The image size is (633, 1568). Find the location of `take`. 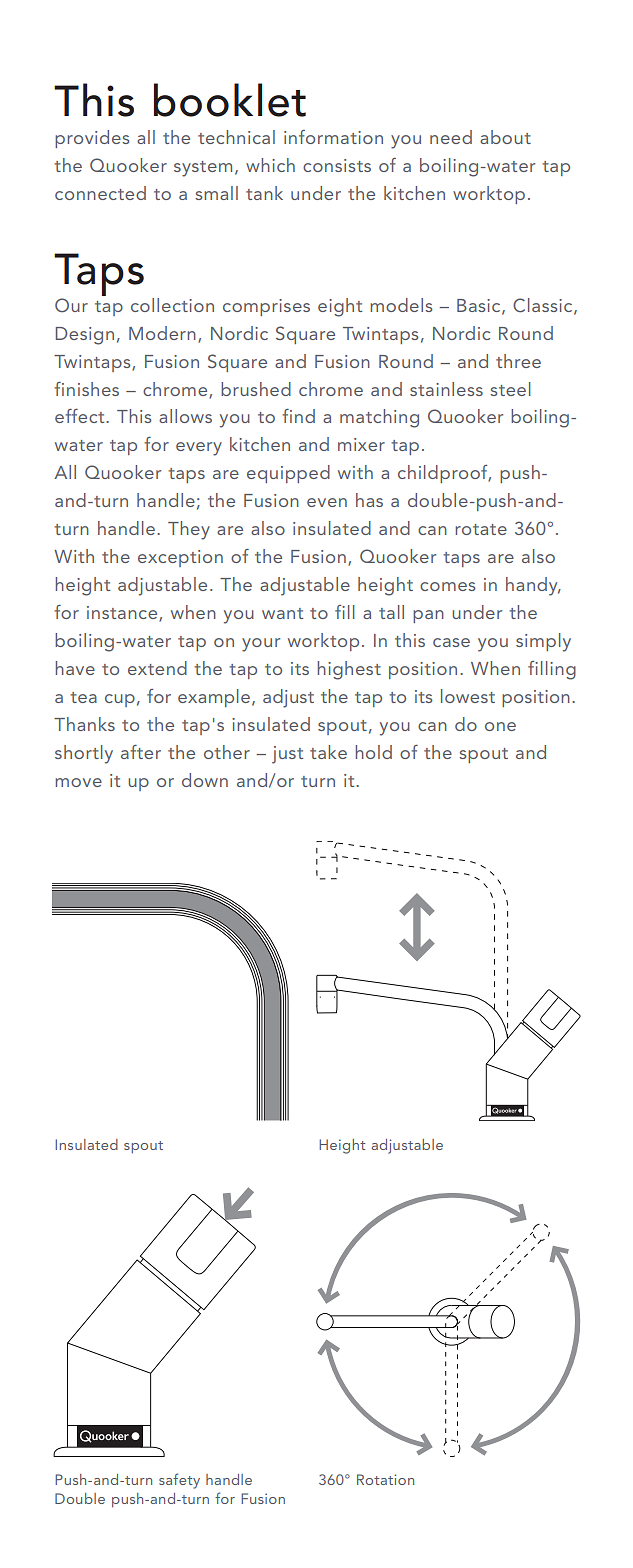

take is located at coordinates (328, 752).
